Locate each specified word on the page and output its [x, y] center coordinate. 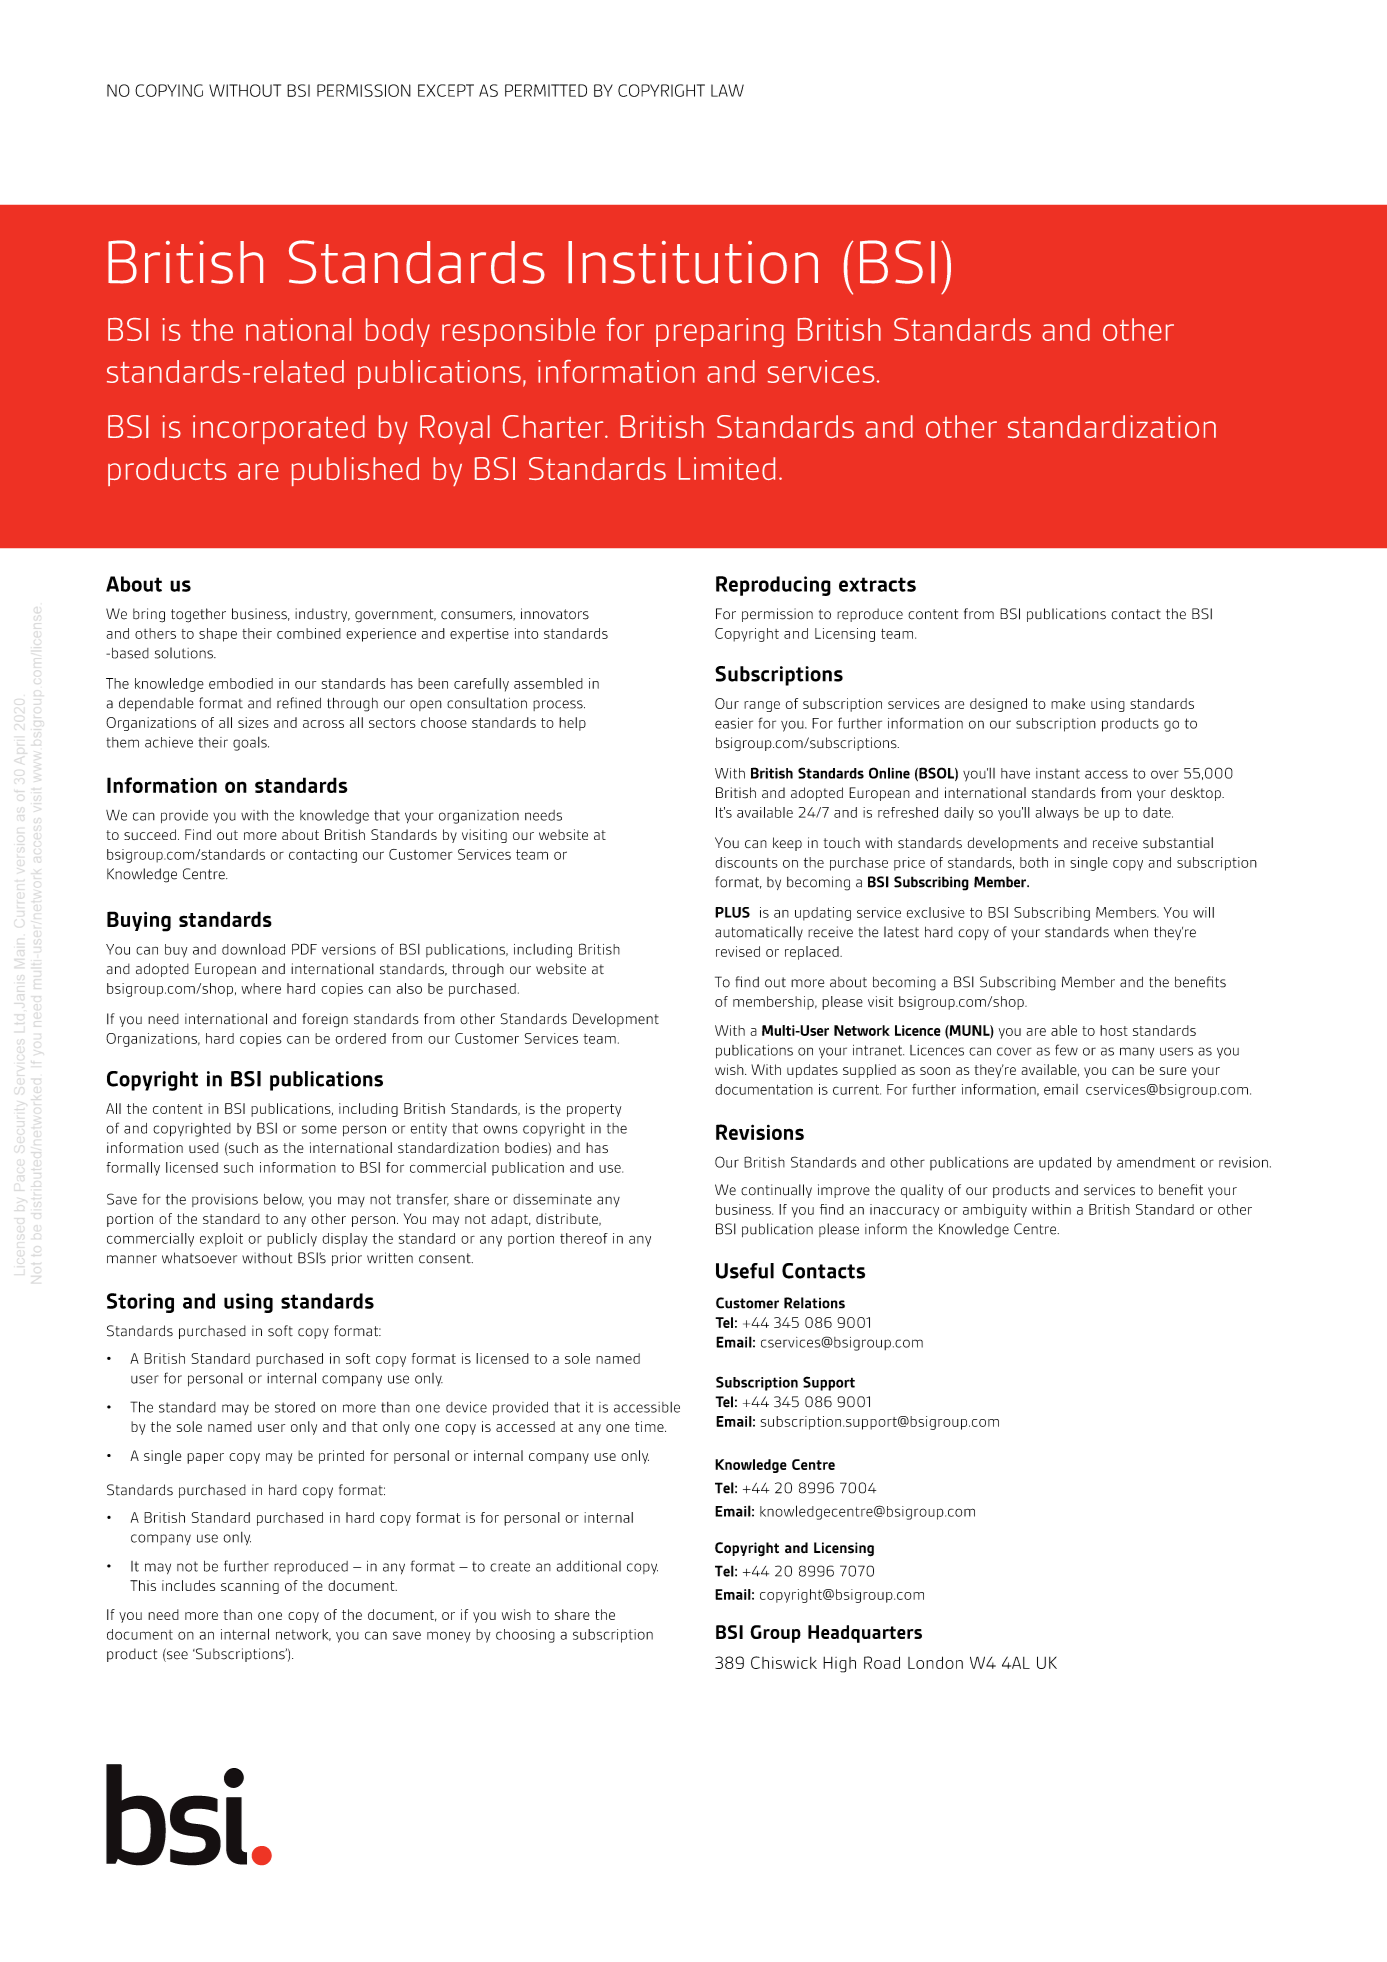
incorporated [279, 429]
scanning [250, 1587]
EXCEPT [446, 90]
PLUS [732, 912]
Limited [727, 468]
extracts [877, 584]
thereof [584, 1238]
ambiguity [995, 1211]
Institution [693, 262]
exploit [221, 1240]
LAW [727, 90]
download [253, 949]
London [935, 1662]
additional [589, 1566]
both [1034, 862]
